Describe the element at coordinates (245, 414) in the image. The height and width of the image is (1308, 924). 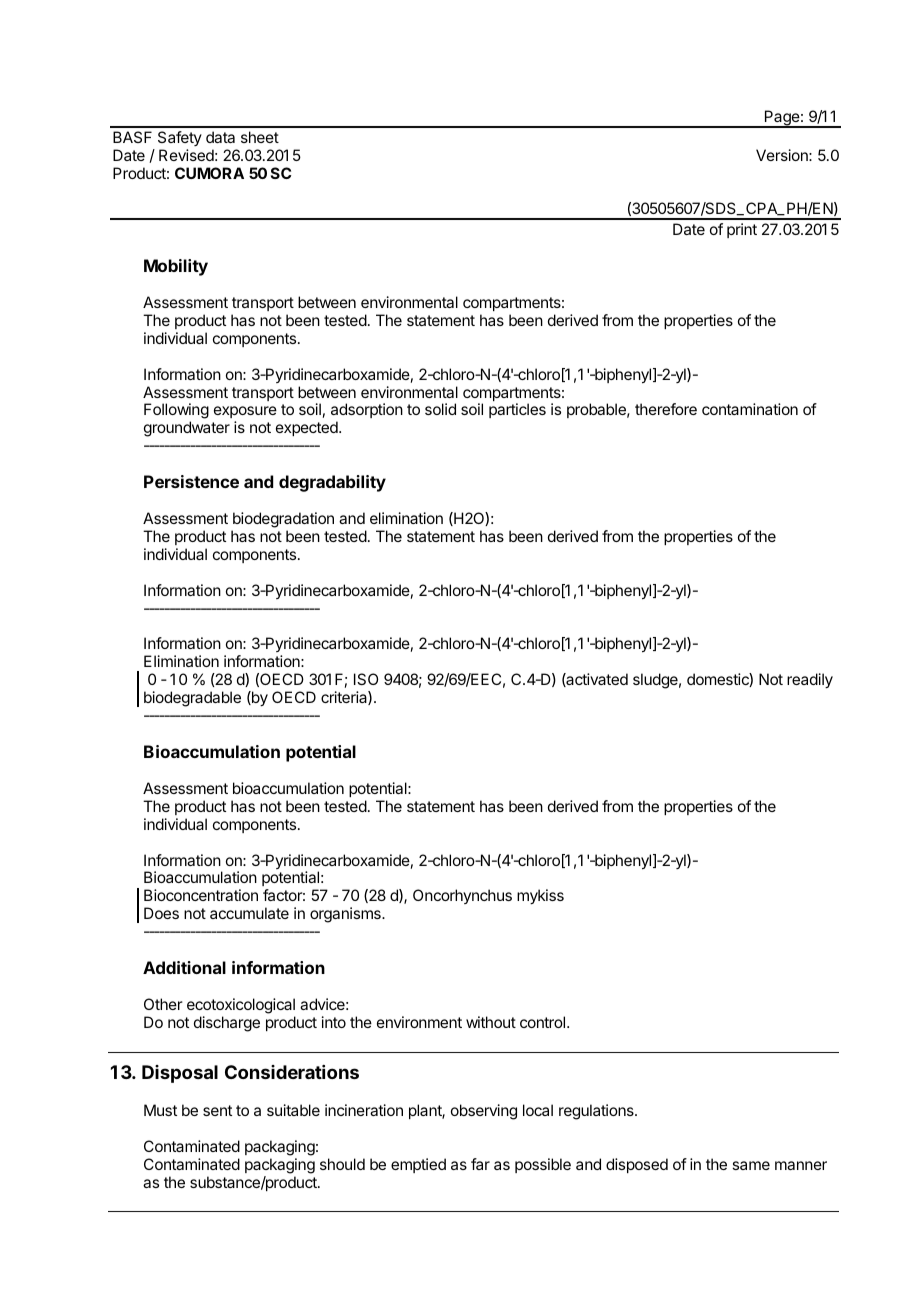
I see `exposure` at that location.
